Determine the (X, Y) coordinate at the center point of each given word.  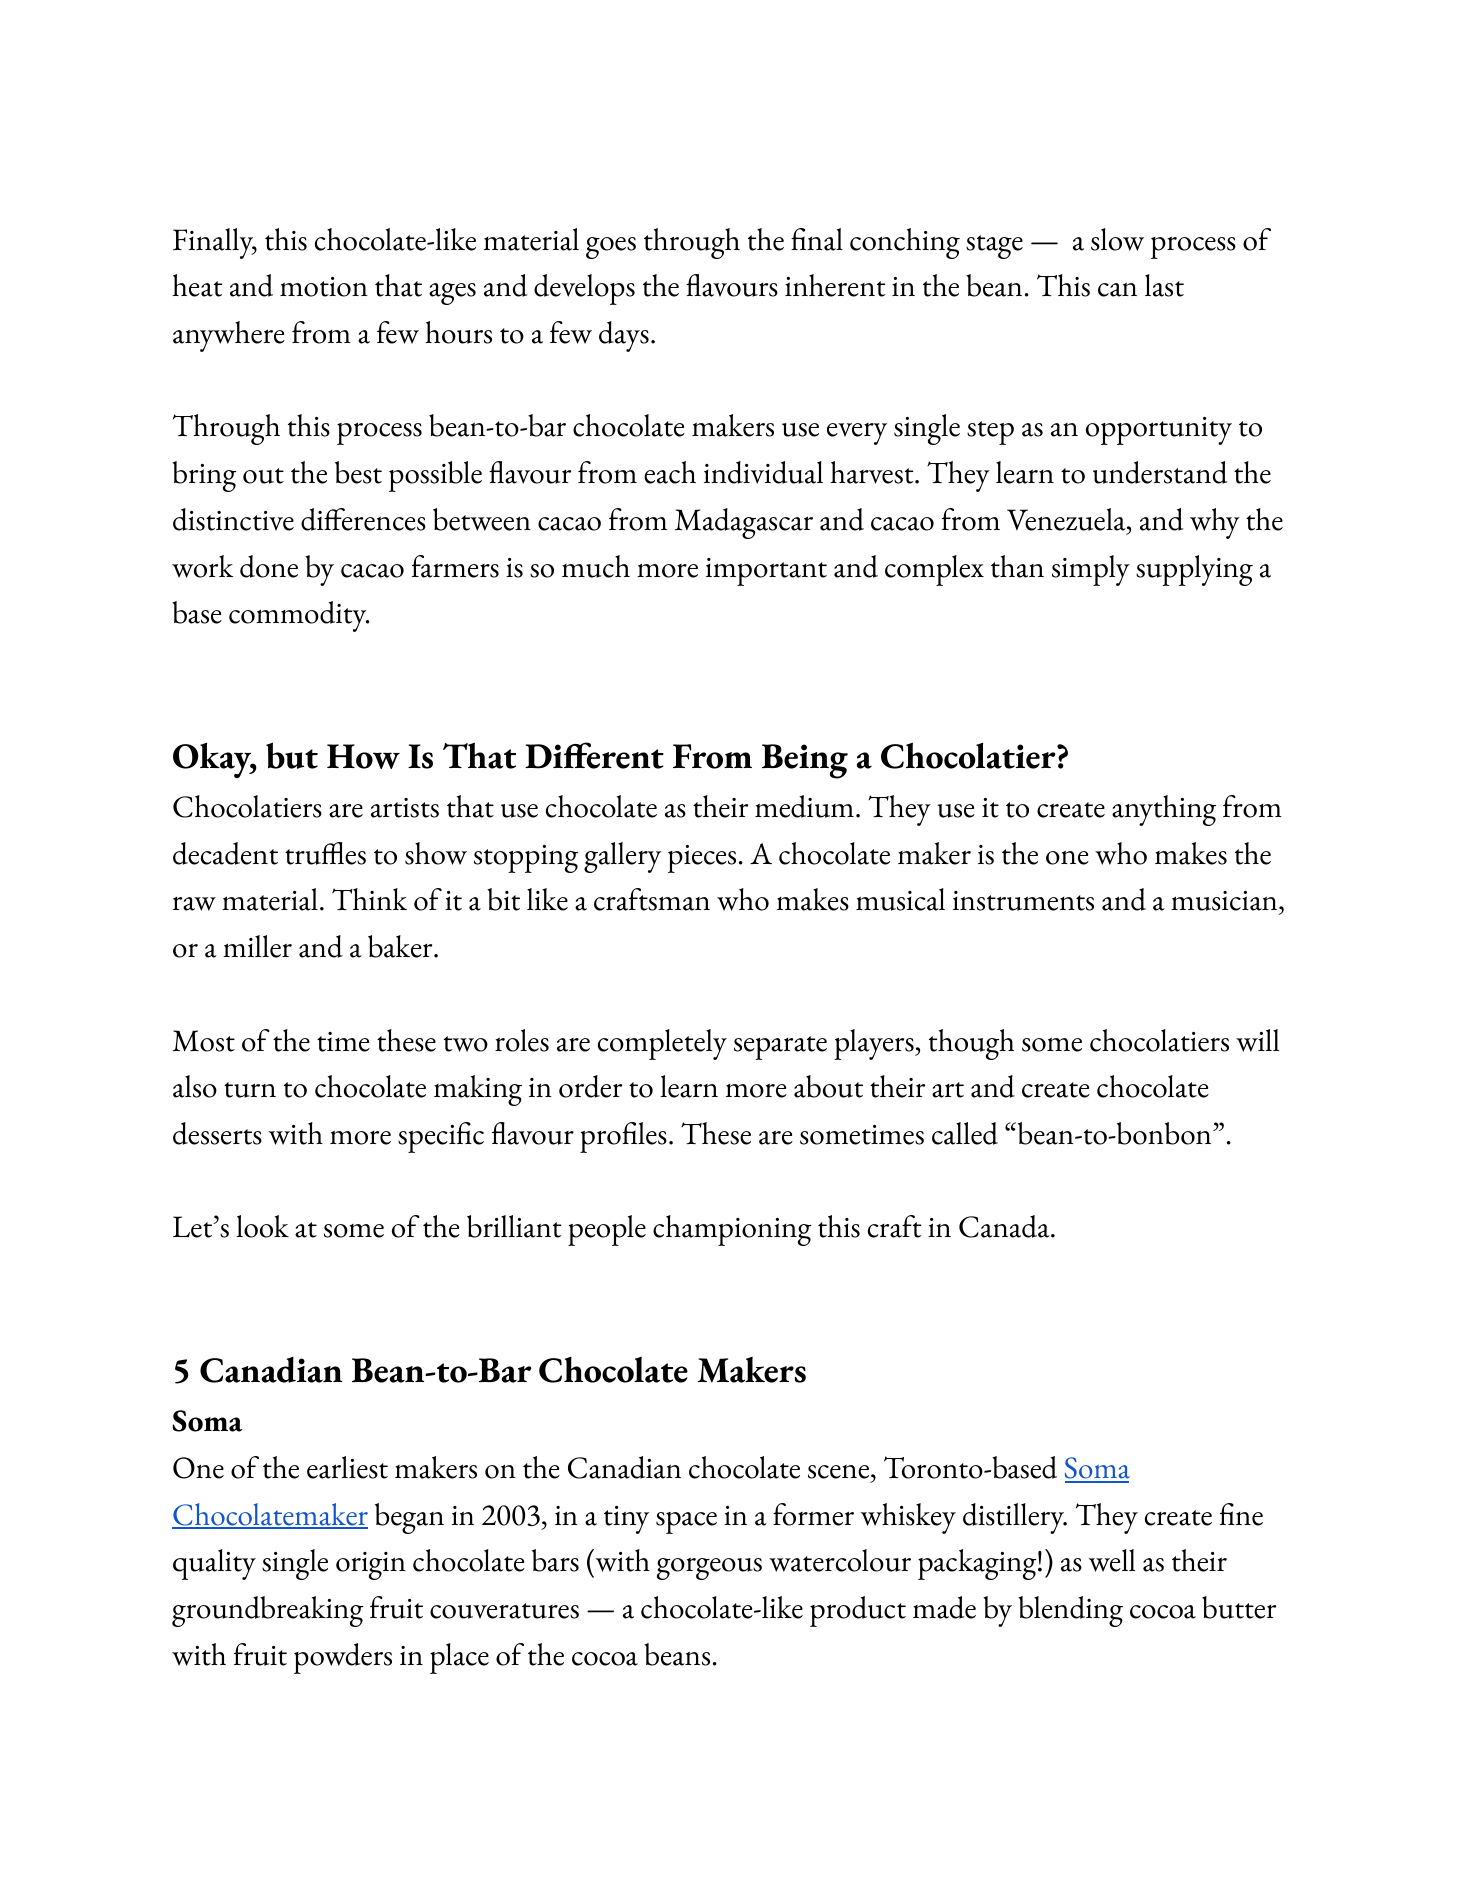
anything (1164, 810)
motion (324, 287)
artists (405, 808)
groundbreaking (267, 1611)
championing (732, 1230)
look (262, 1226)
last (1164, 285)
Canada (1005, 1226)
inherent (835, 285)
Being (805, 761)
